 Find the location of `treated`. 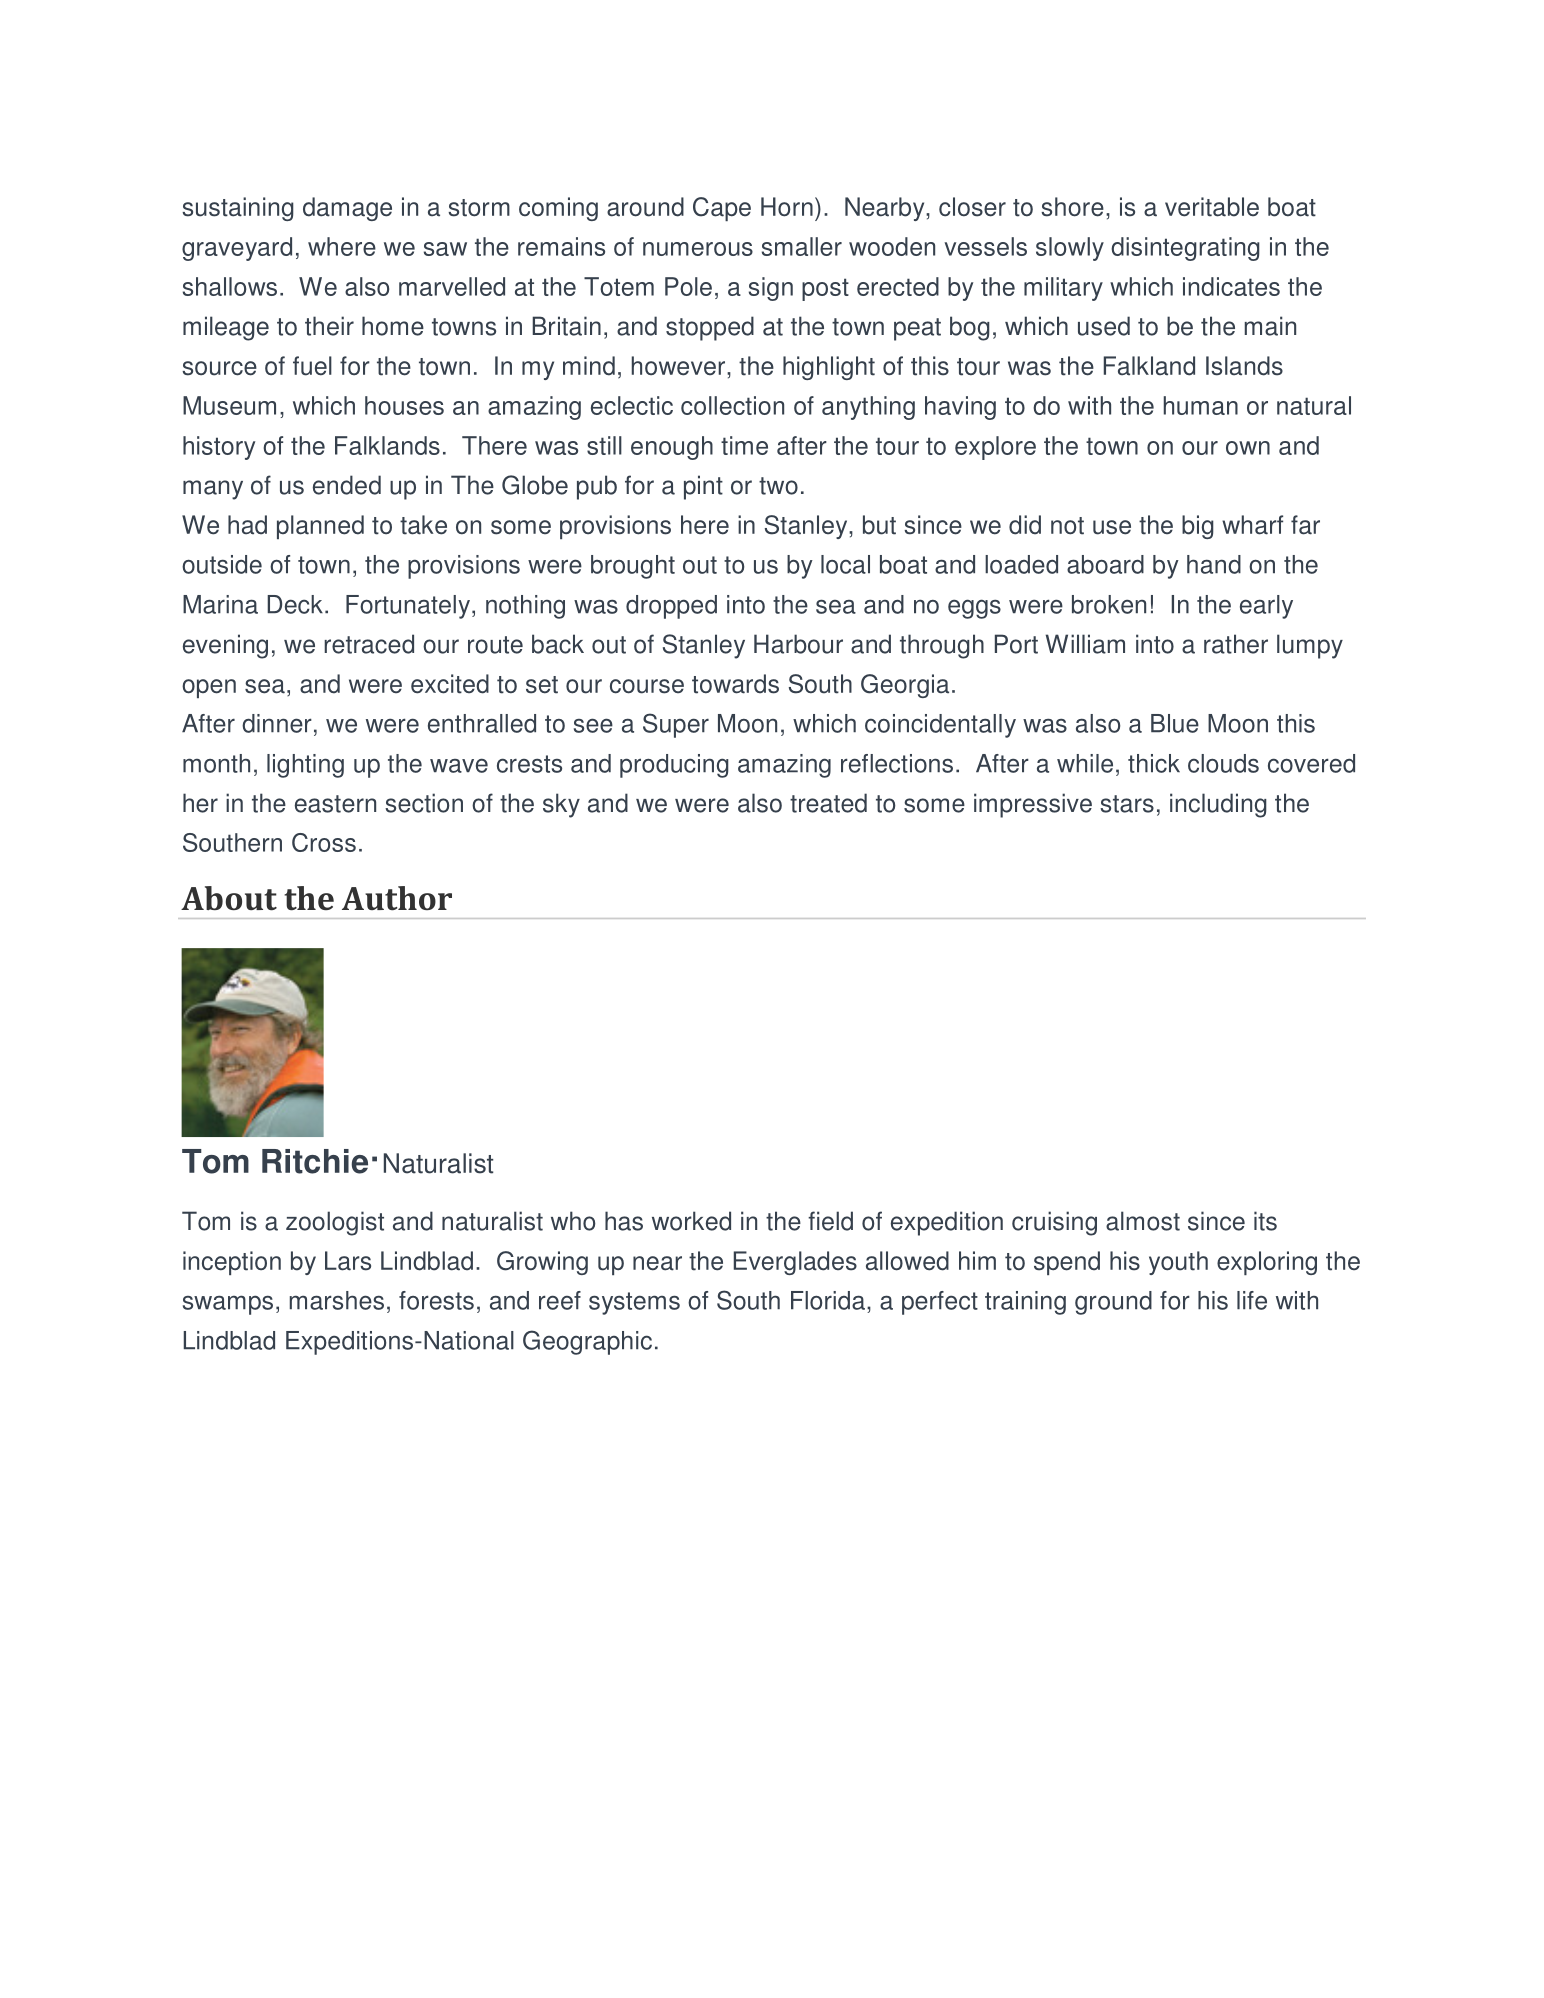

treated is located at coordinates (828, 803).
